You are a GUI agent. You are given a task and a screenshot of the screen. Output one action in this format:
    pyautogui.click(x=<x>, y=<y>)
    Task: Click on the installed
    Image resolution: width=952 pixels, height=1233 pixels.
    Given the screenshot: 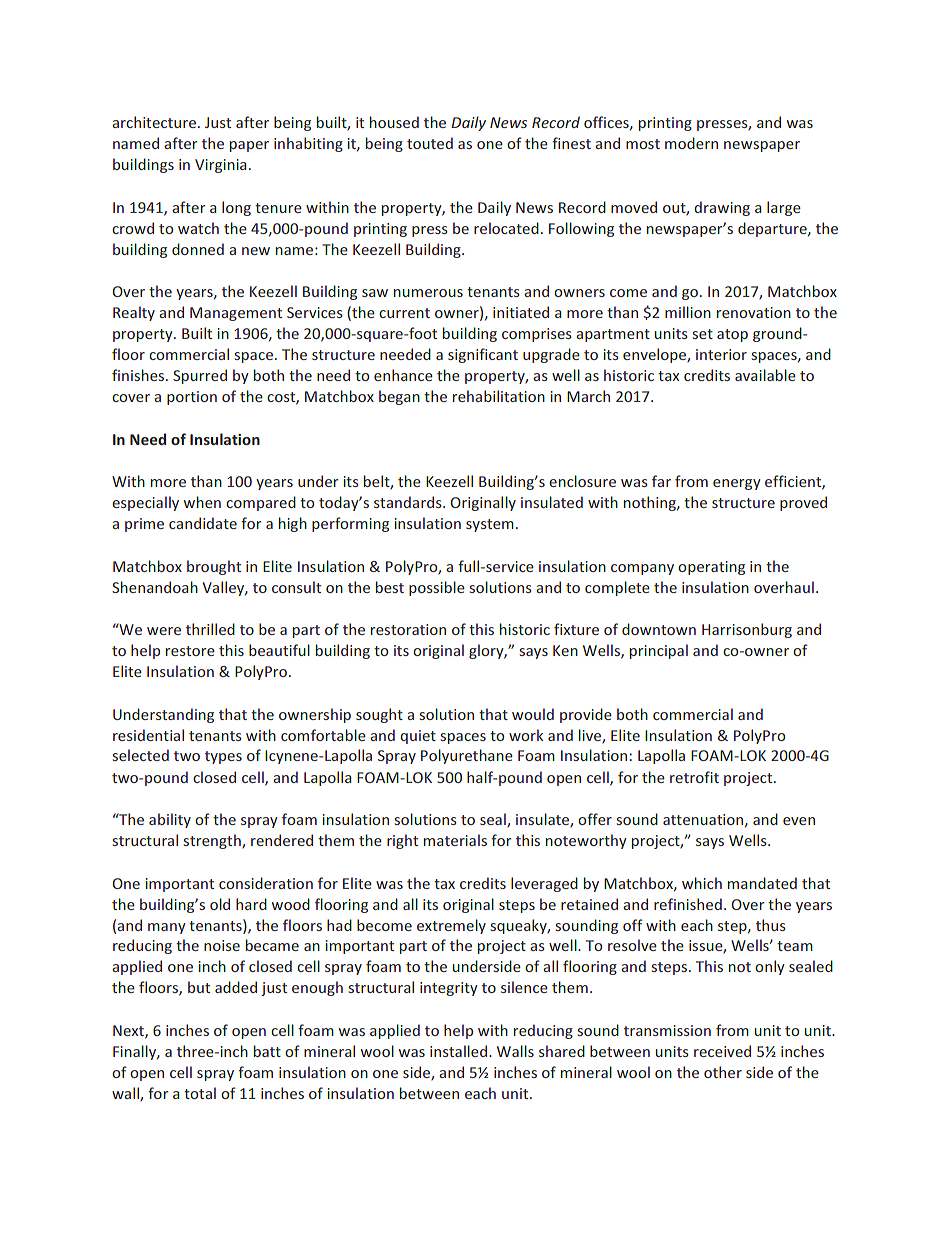 What is the action you would take?
    pyautogui.click(x=458, y=1051)
